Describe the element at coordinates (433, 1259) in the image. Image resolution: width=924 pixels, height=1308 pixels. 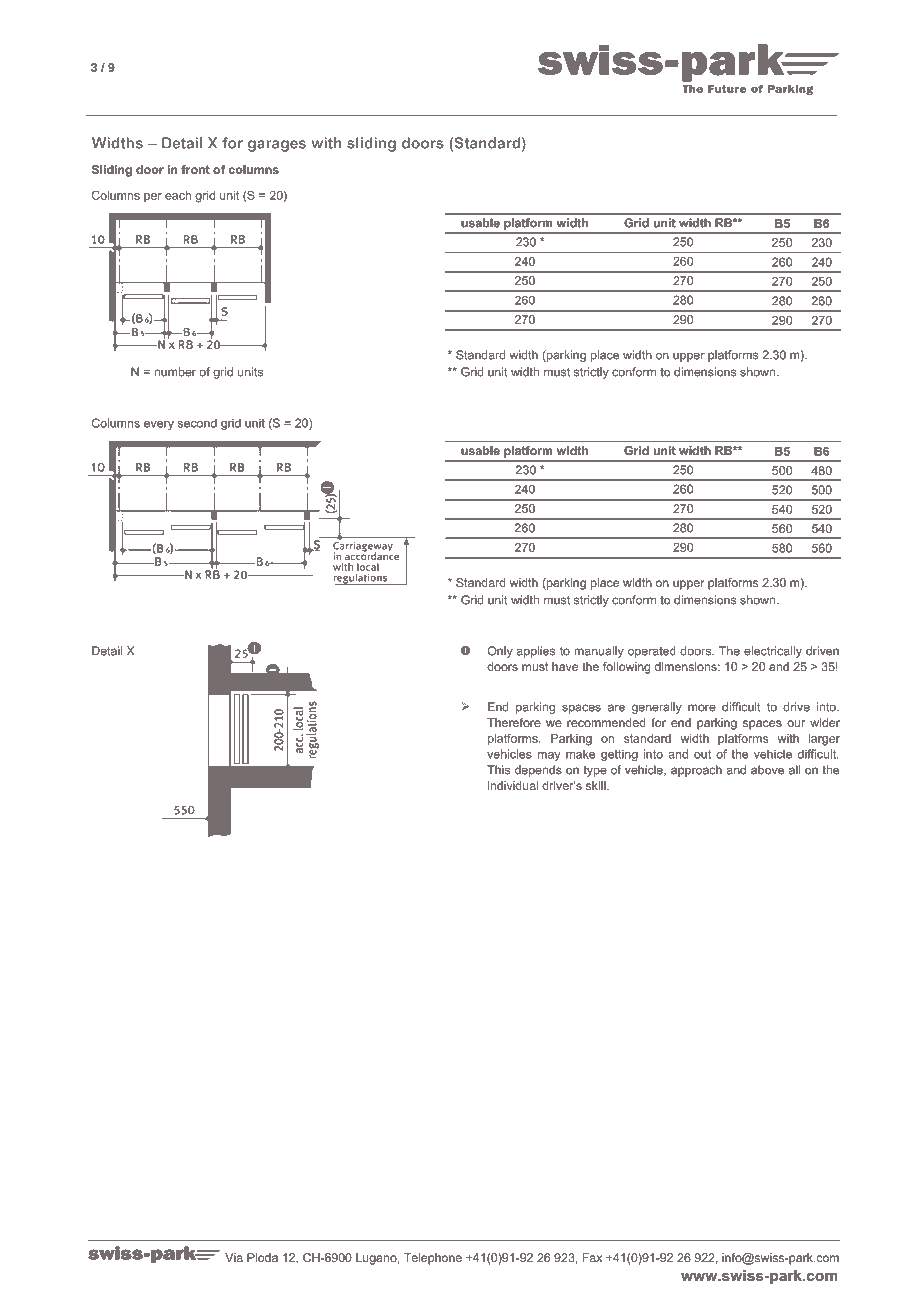
I see `Telephone` at that location.
